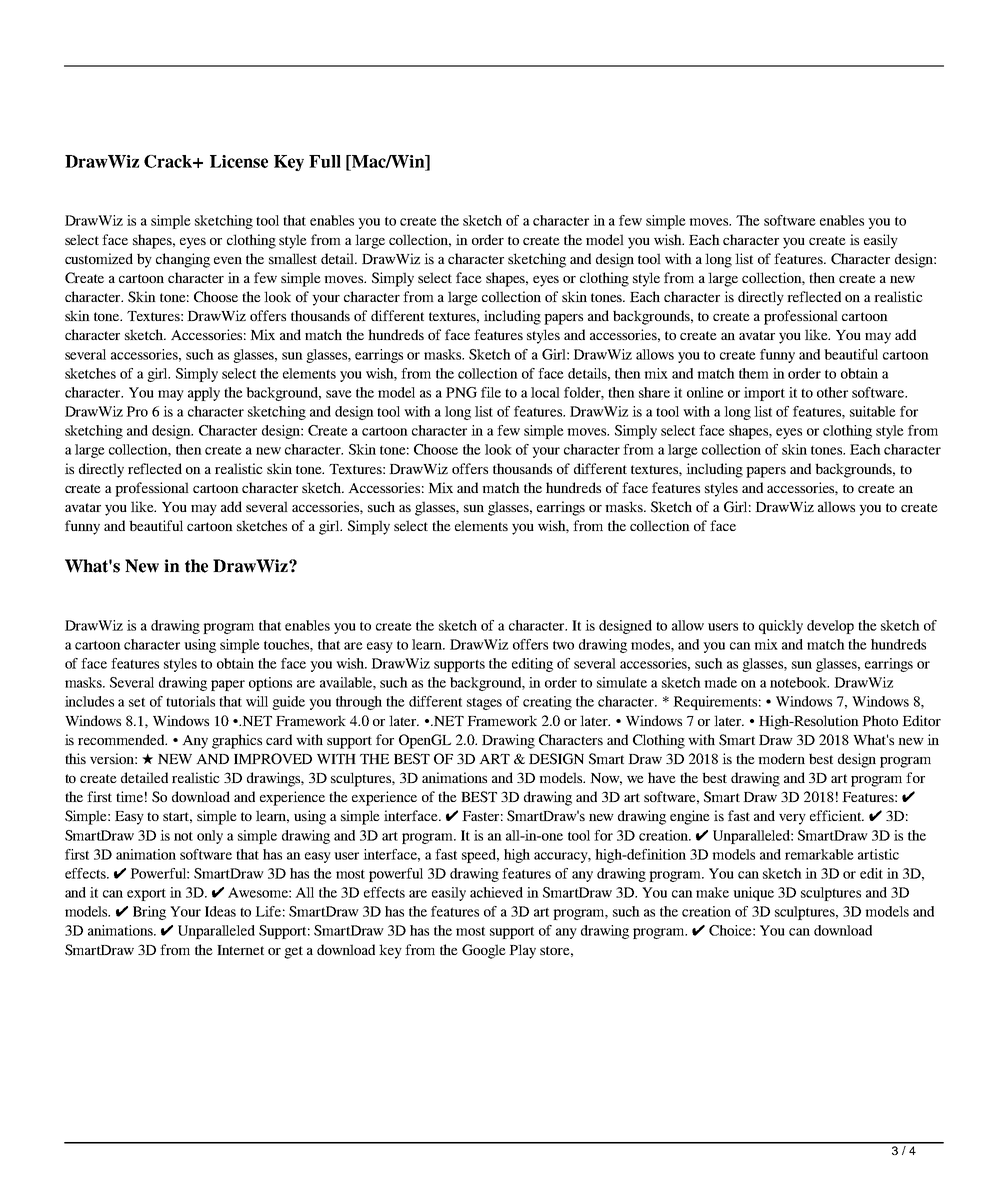  Describe the element at coordinates (753, 894) in the screenshot. I see `unique` at that location.
